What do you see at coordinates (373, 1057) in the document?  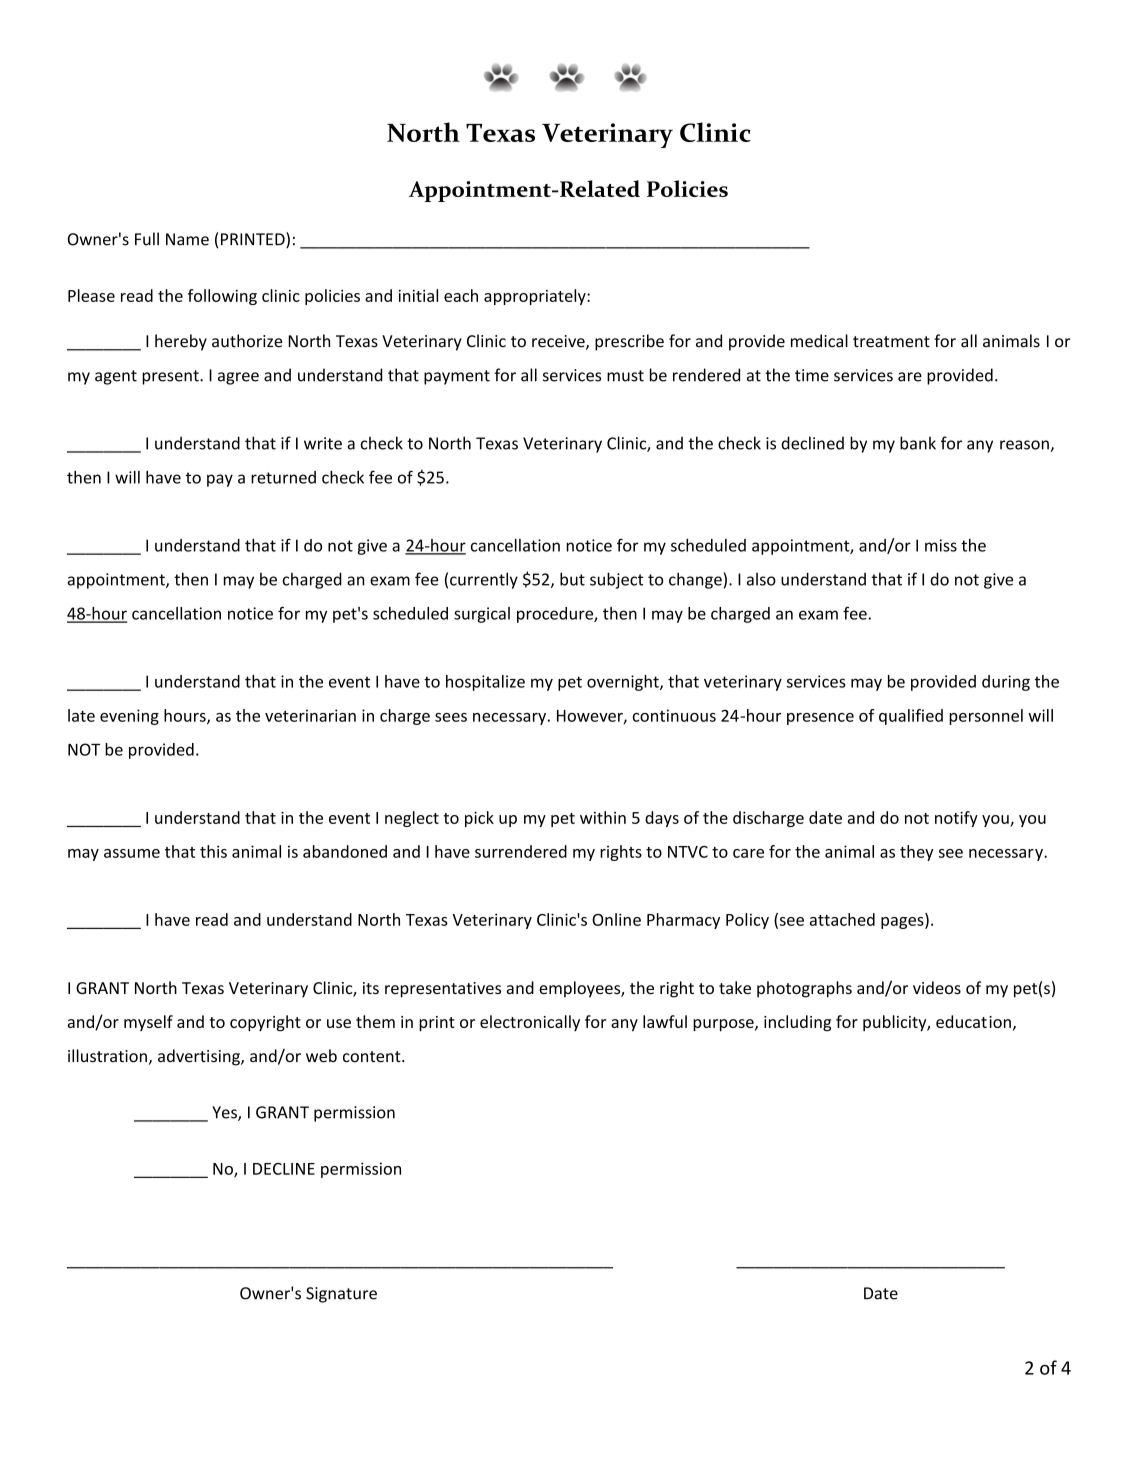 I see `content` at bounding box center [373, 1057].
